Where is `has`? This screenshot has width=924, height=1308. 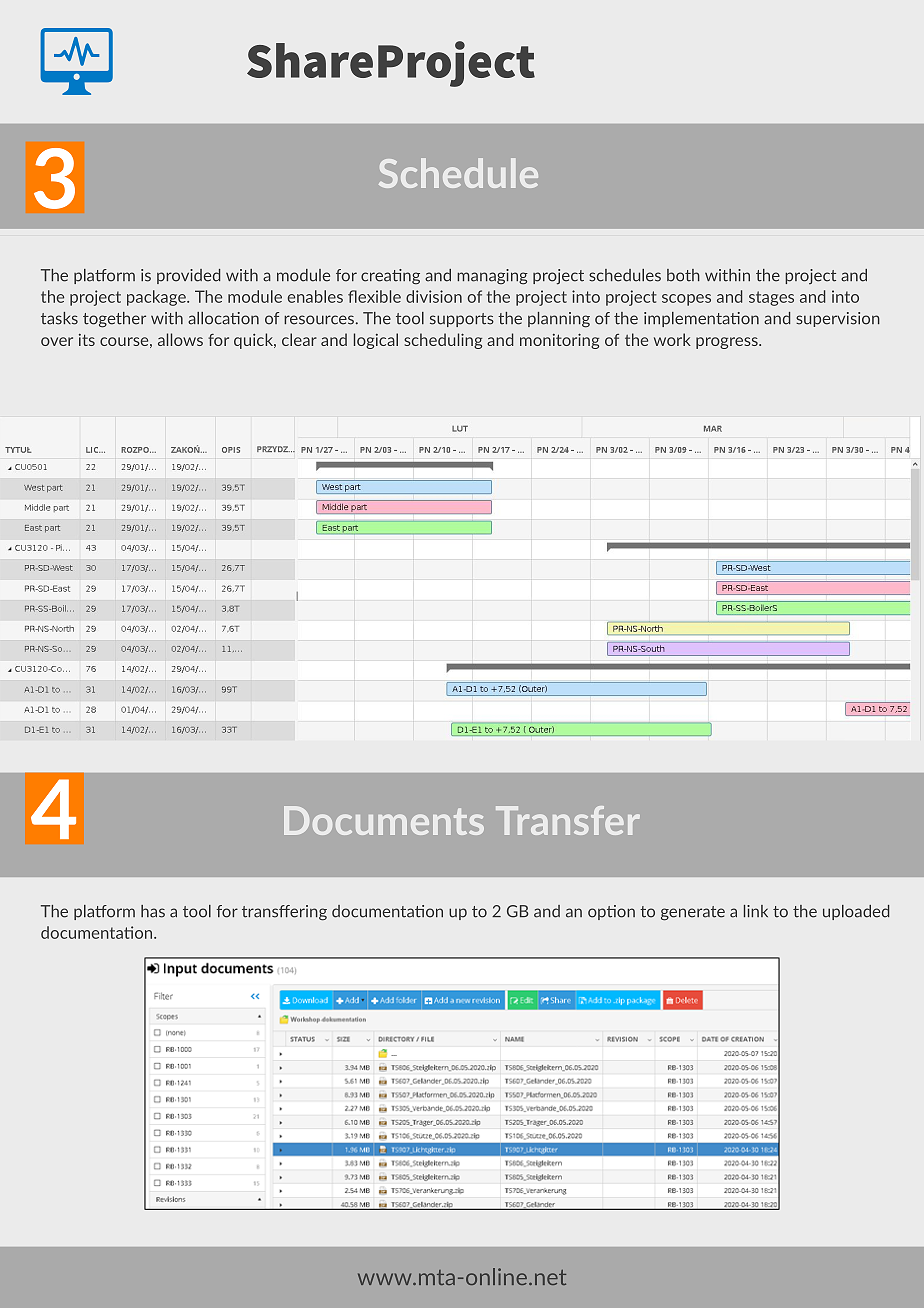 has is located at coordinates (153, 911).
